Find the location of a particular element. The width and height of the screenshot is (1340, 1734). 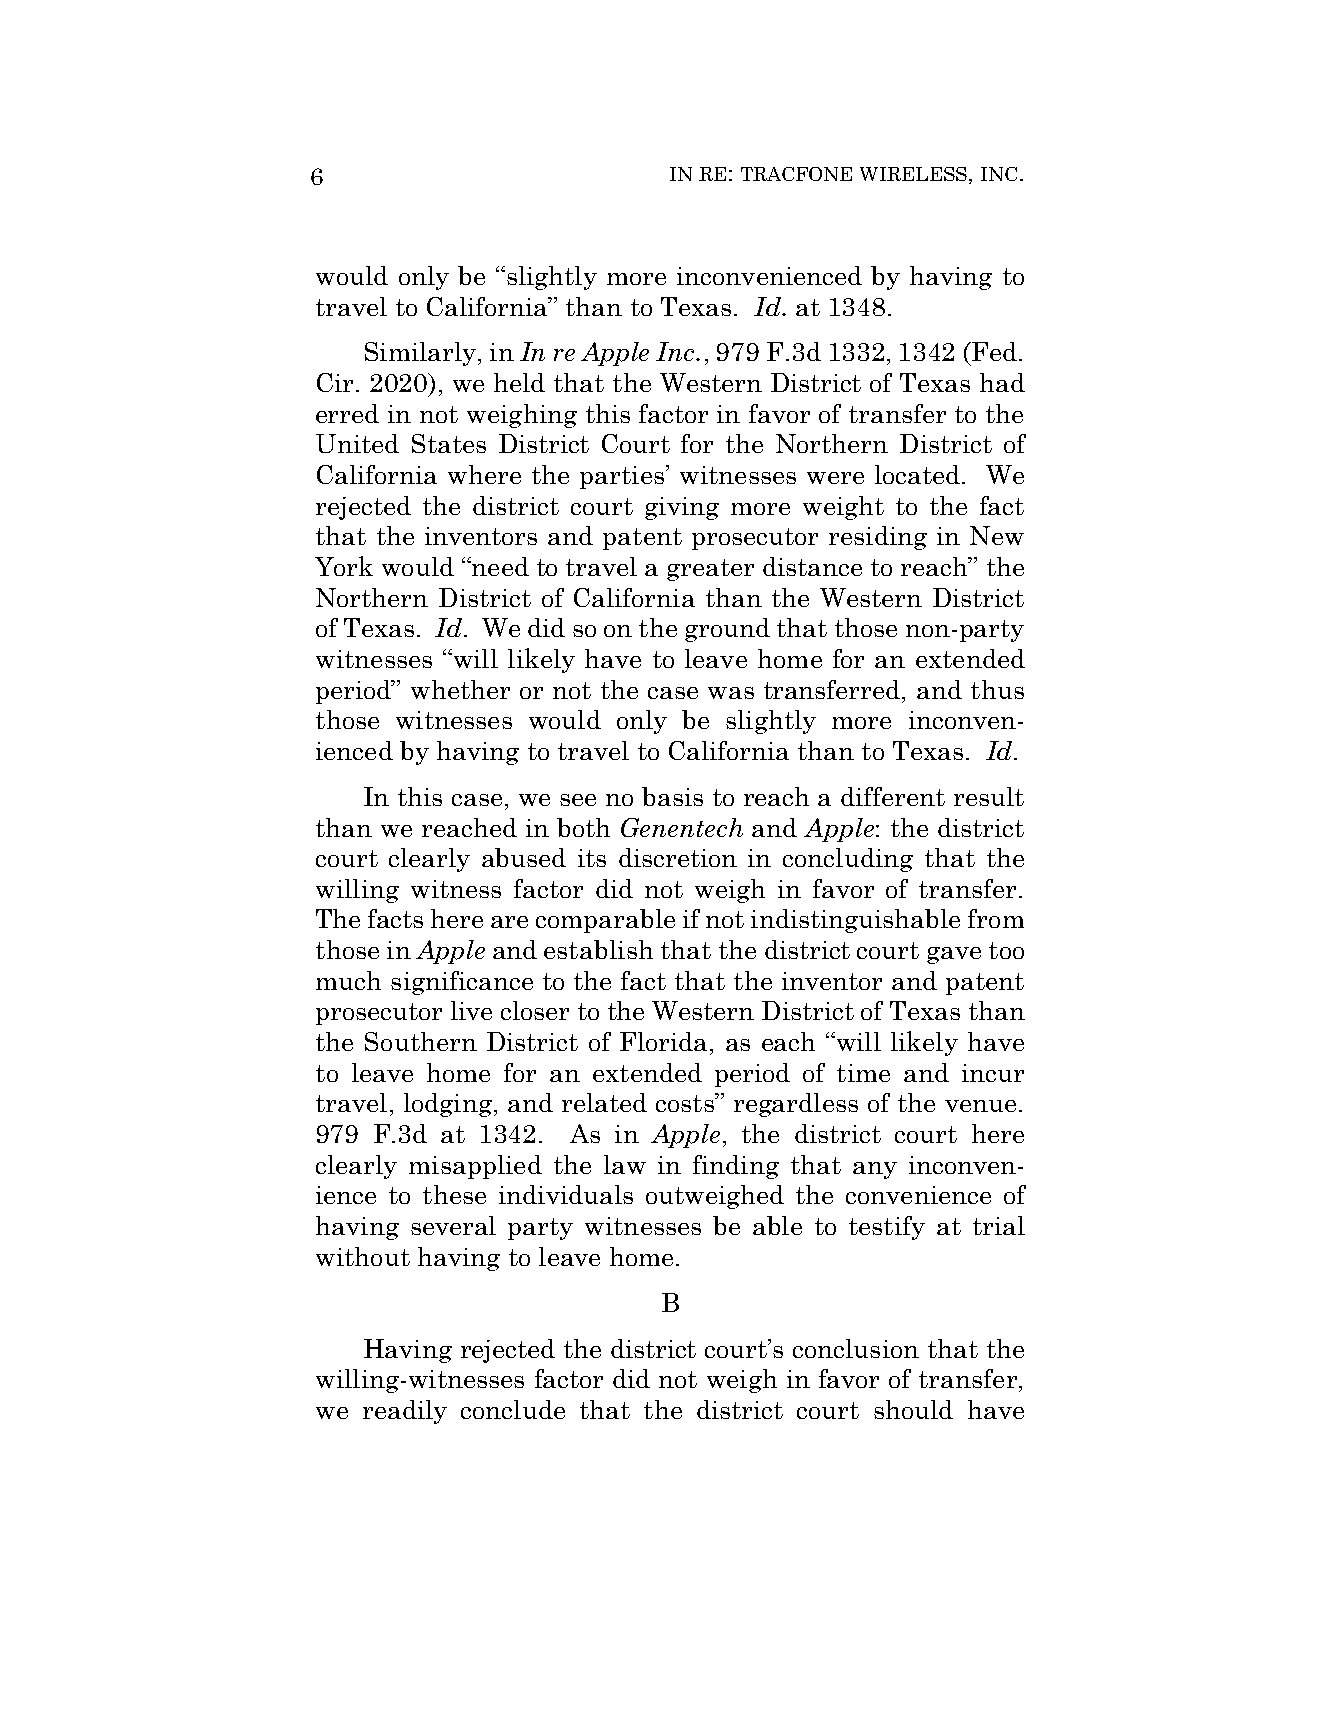

readily is located at coordinates (405, 1412).
